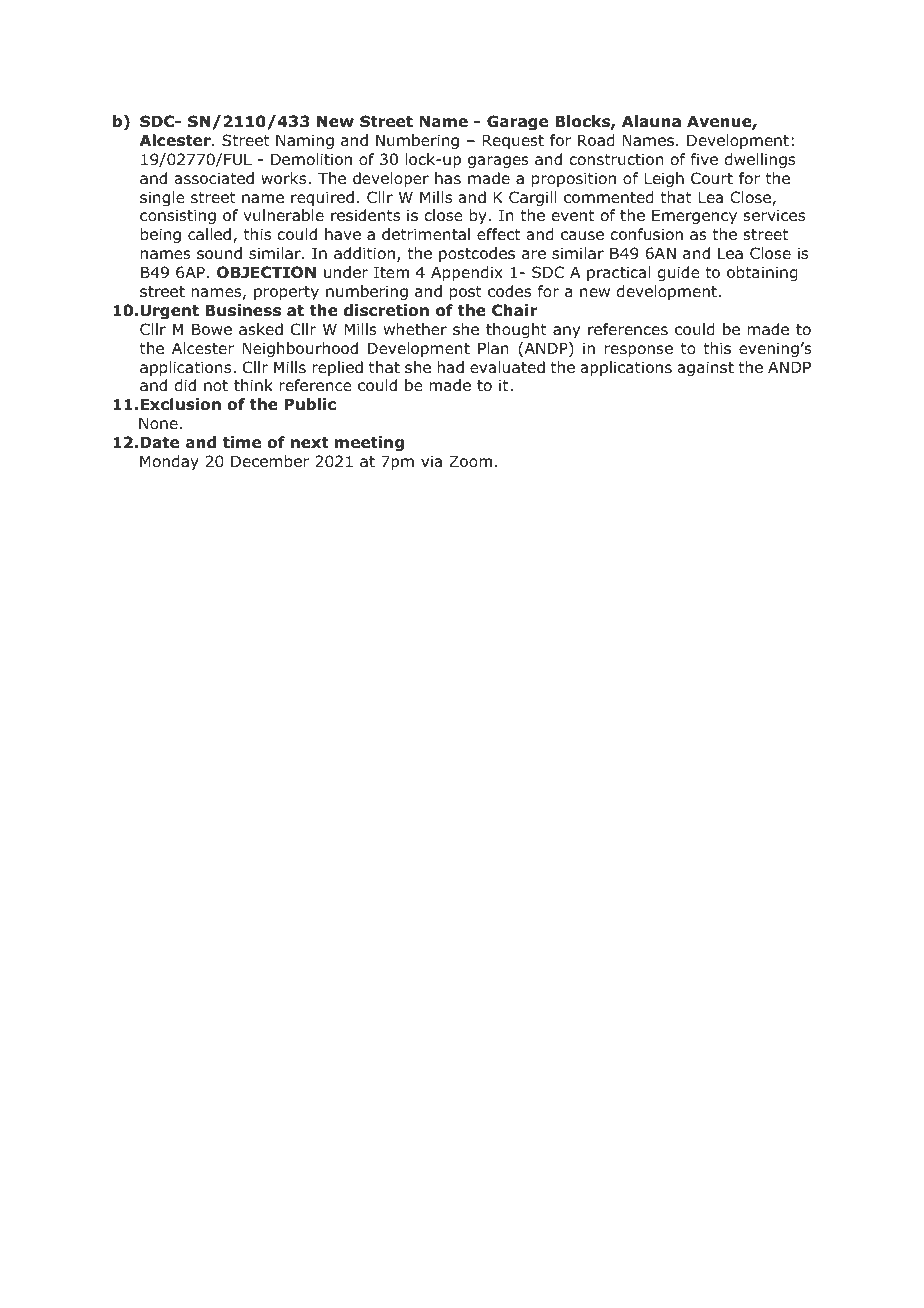  Describe the element at coordinates (242, 442) in the screenshot. I see `time` at that location.
